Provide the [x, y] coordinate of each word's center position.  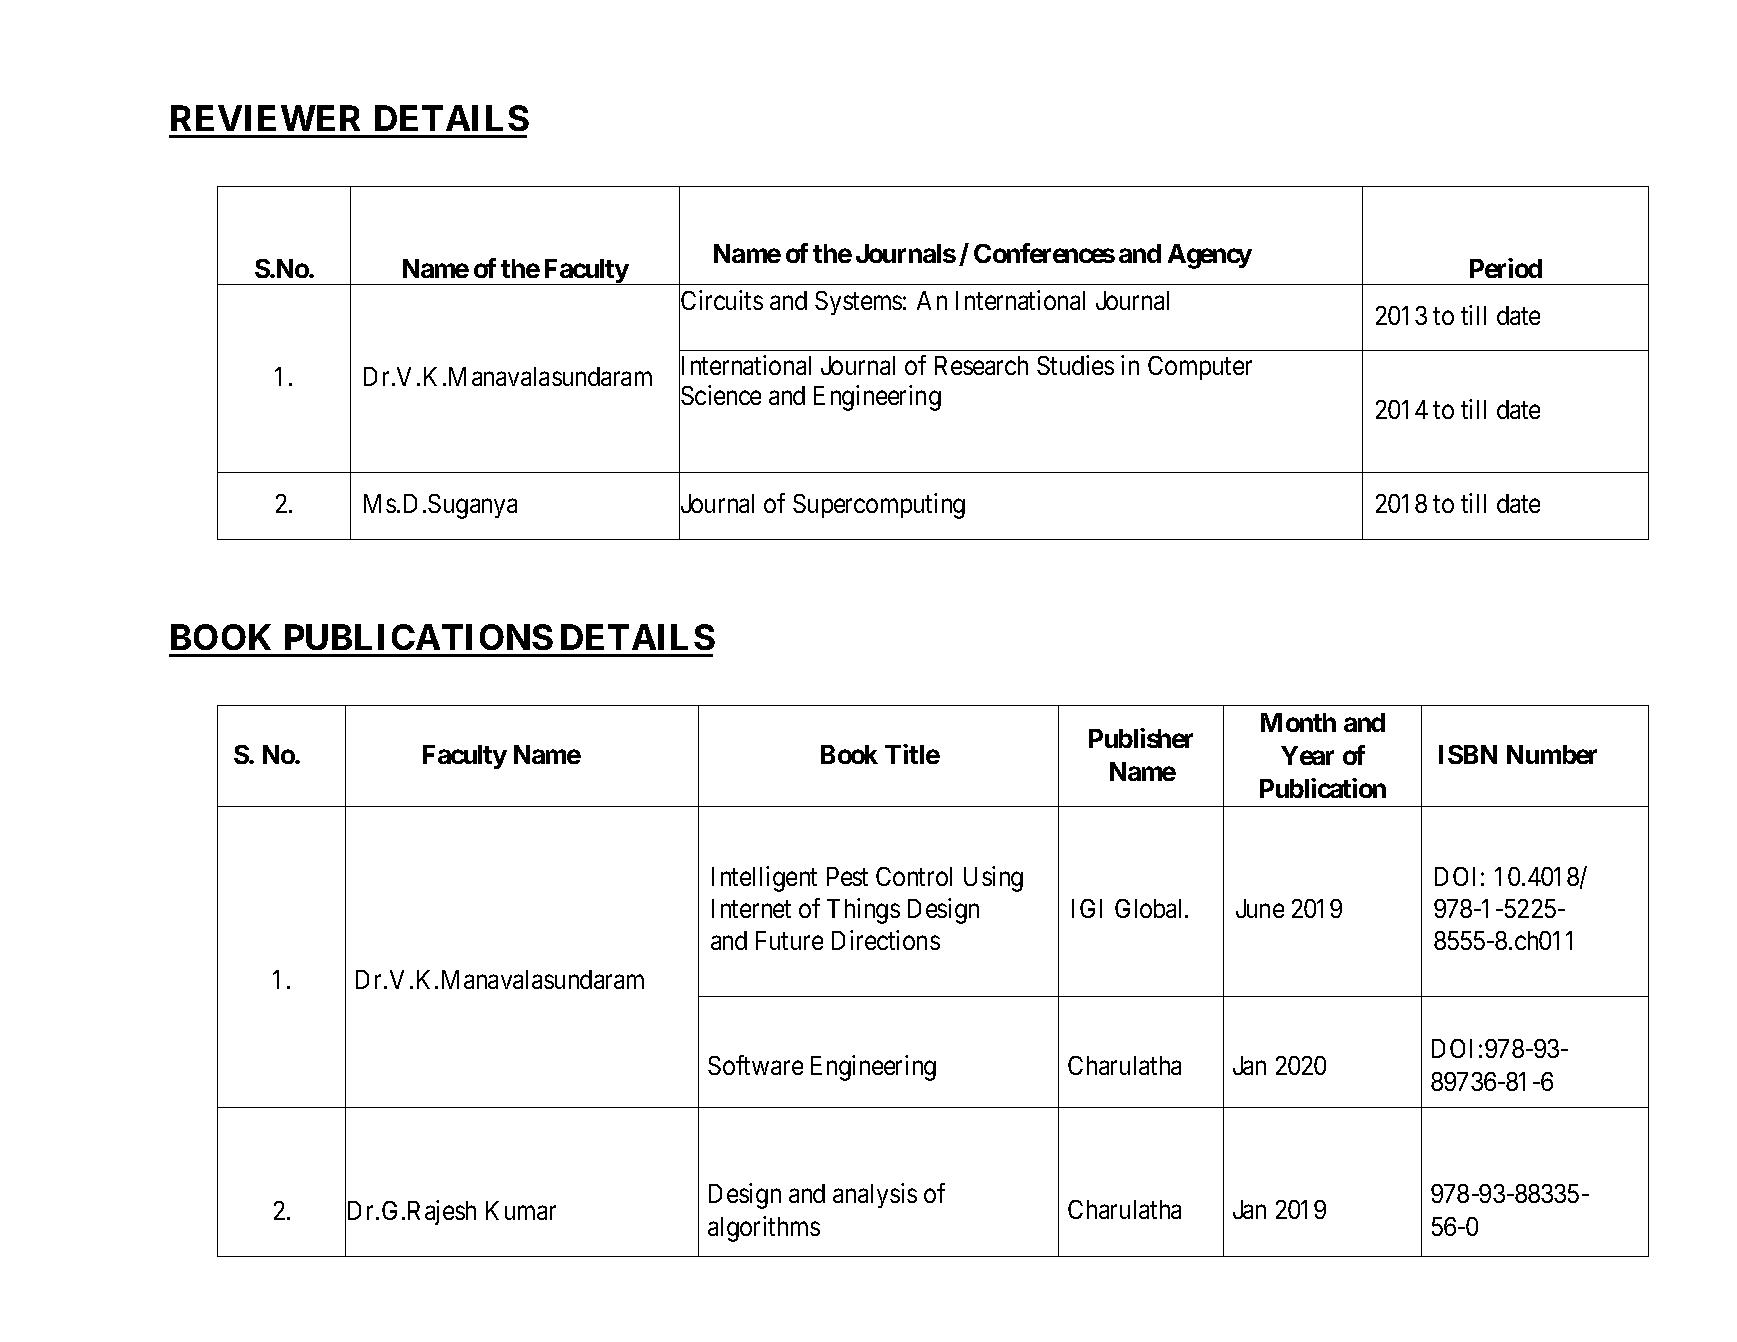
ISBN [1468, 754]
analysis [875, 1195]
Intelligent [764, 879]
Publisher [1141, 738]
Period [1506, 268]
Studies [1075, 365]
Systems [858, 303]
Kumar [521, 1210]
